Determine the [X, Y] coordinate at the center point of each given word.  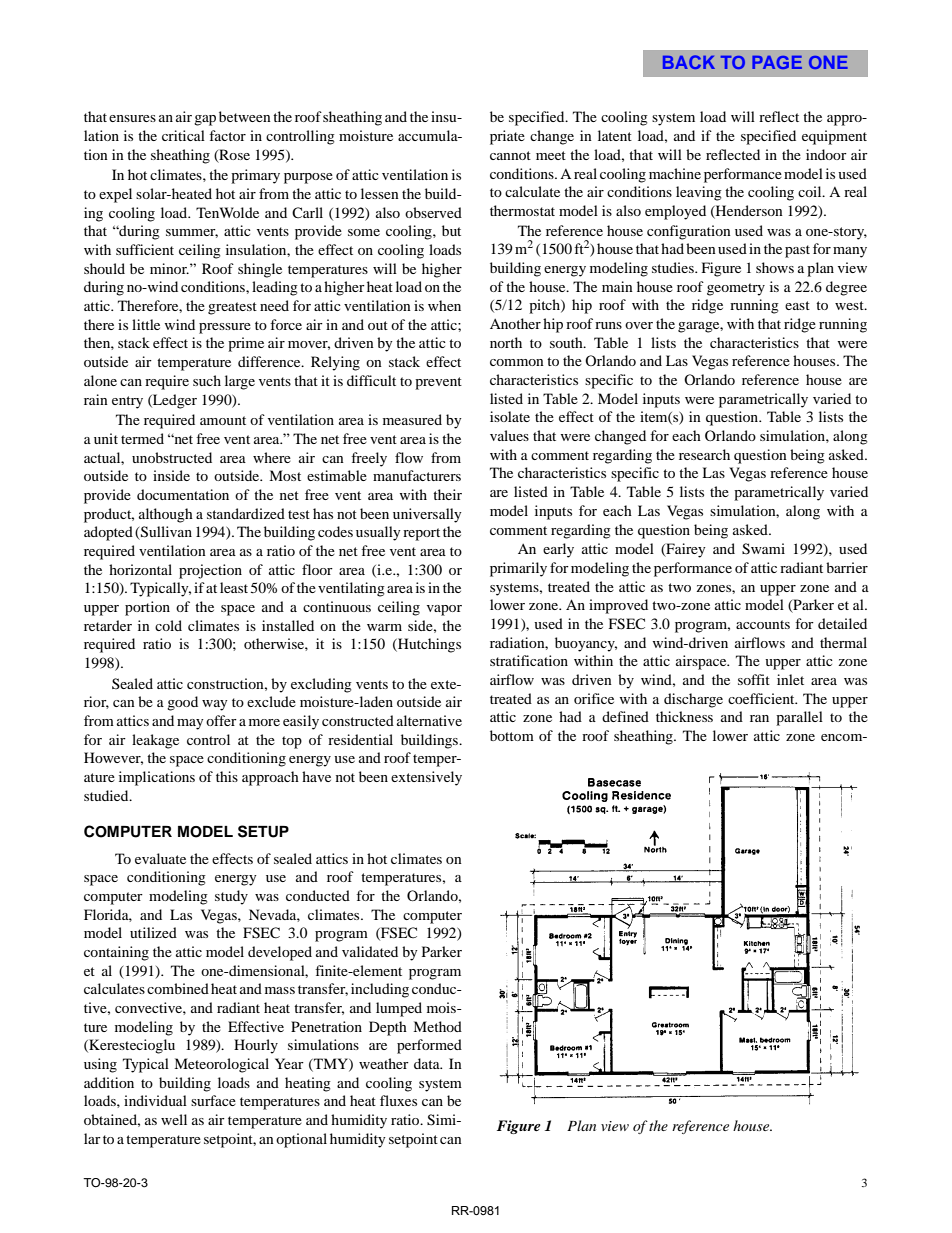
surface [213, 1100]
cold [168, 625]
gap [205, 120]
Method [437, 1026]
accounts [763, 624]
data [428, 1063]
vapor [444, 610]
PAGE [777, 62]
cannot [510, 155]
